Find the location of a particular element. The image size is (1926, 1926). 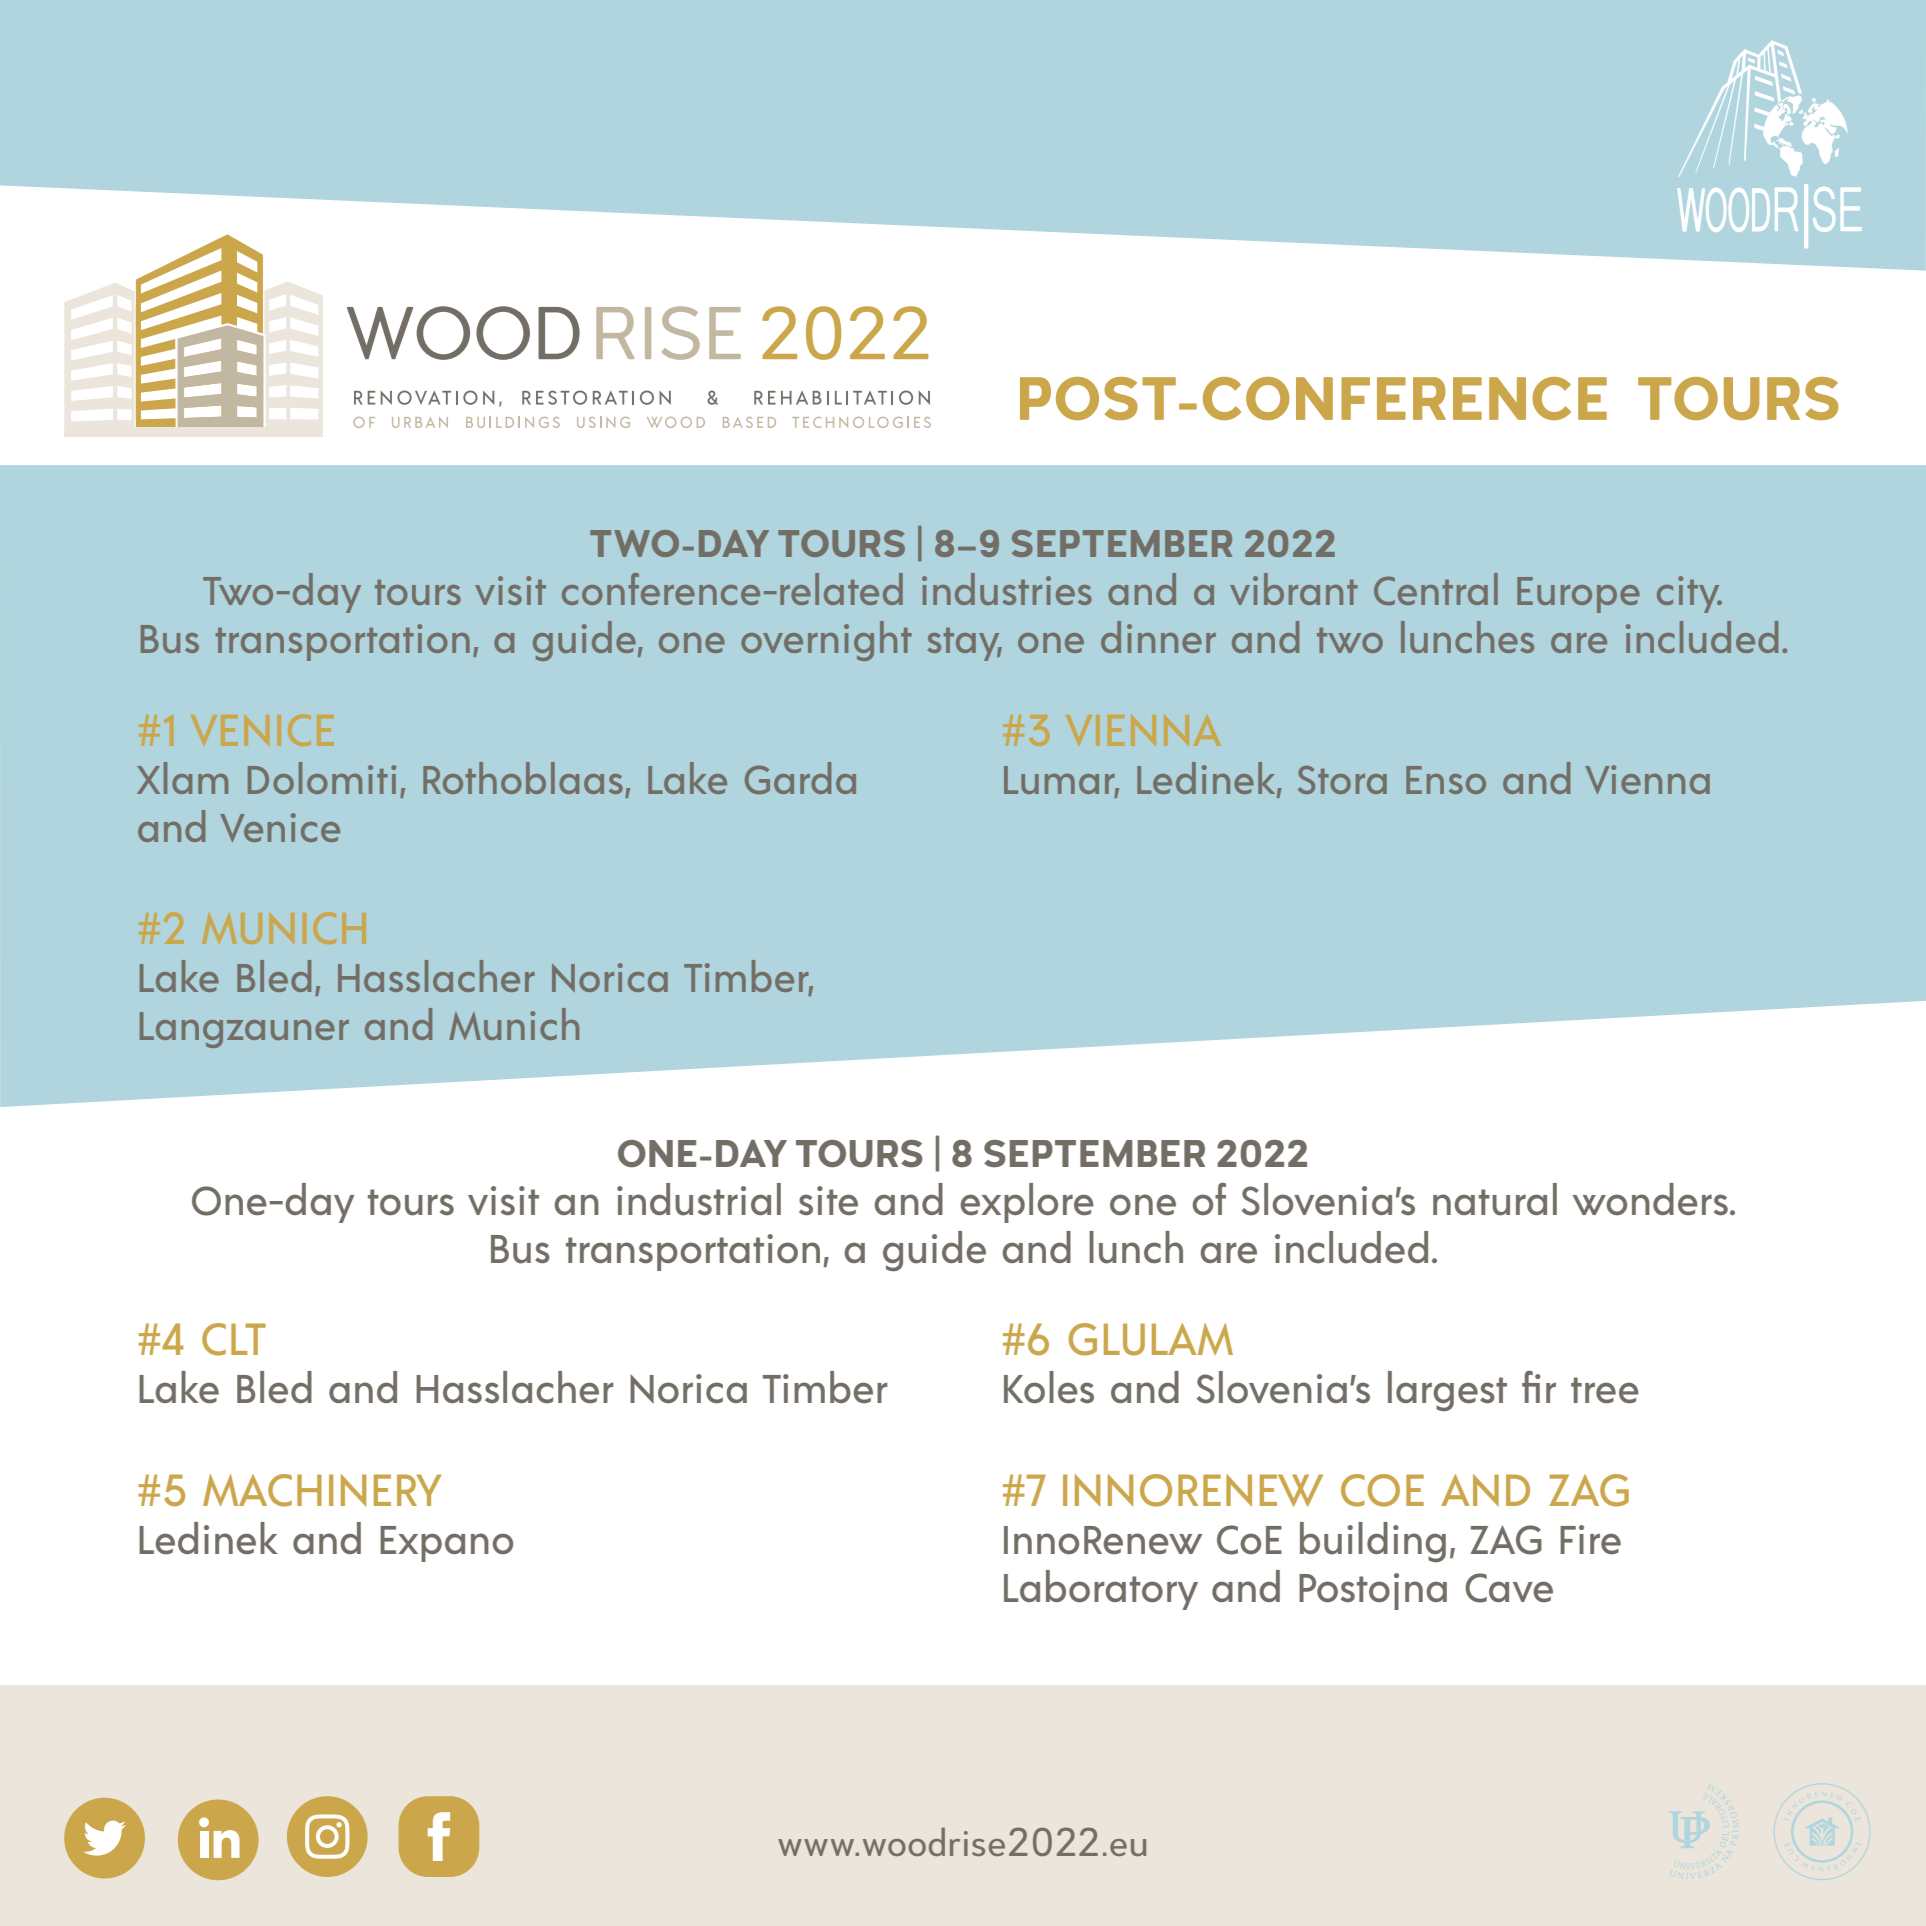

industrial is located at coordinates (699, 1199).
